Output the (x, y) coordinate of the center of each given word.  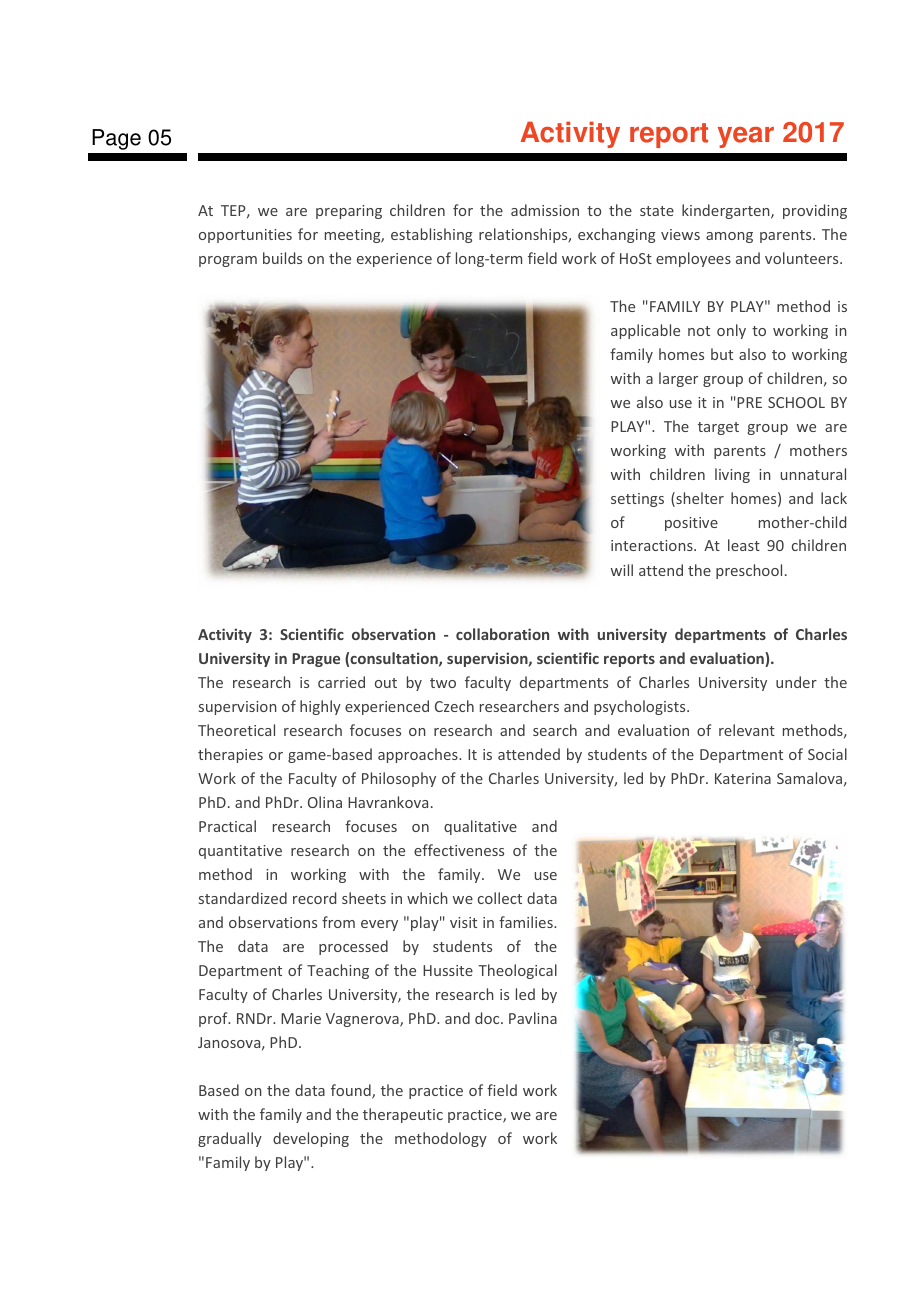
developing (311, 1139)
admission (545, 210)
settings (637, 500)
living (732, 475)
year (746, 137)
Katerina (743, 778)
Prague (316, 660)
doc (488, 1018)
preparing (349, 212)
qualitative (480, 827)
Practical (227, 826)
